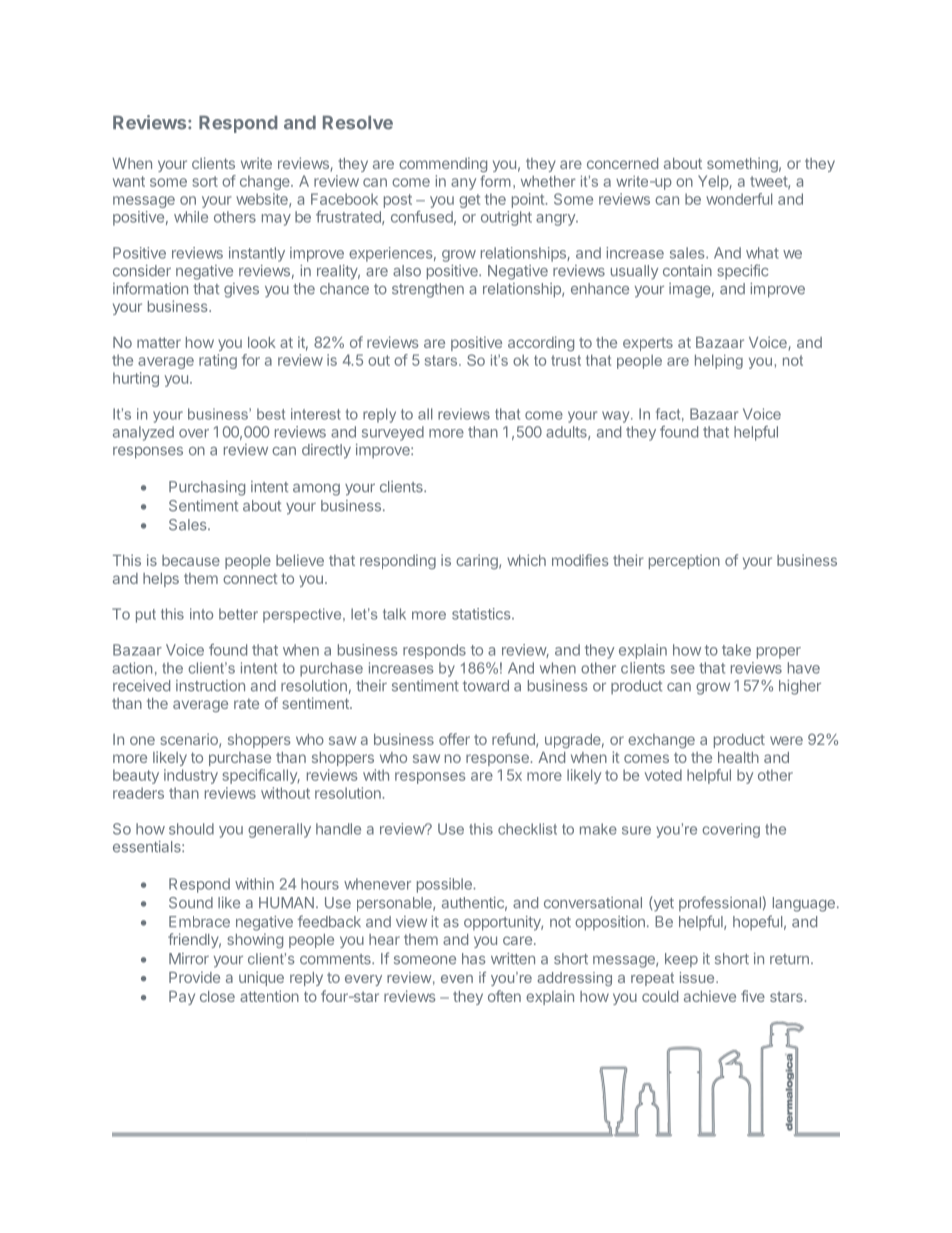  What do you see at coordinates (218, 361) in the screenshot?
I see `rating` at bounding box center [218, 361].
